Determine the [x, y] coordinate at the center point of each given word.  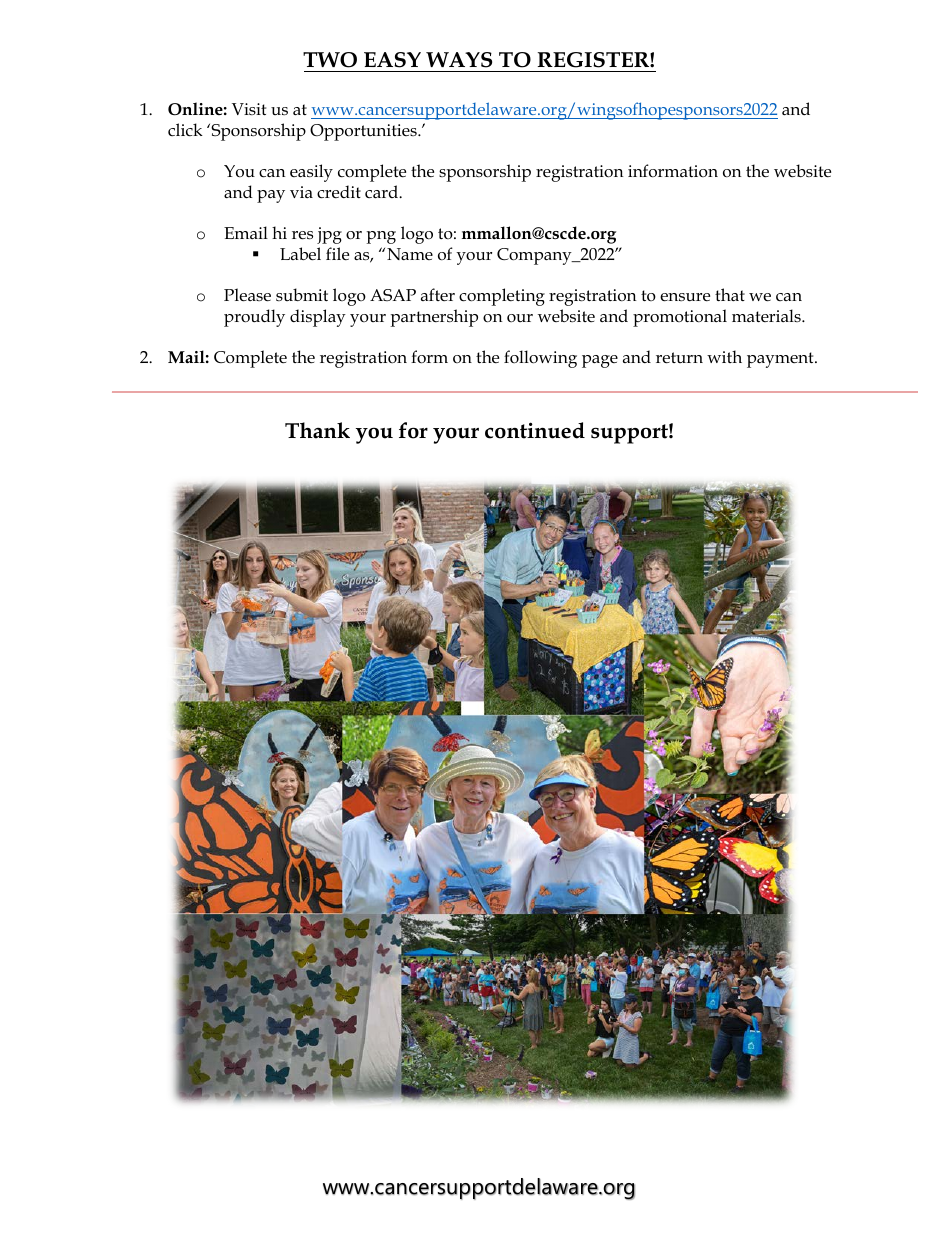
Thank [317, 430]
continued [535, 430]
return [679, 358]
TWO [330, 60]
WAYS [459, 60]
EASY [392, 60]
